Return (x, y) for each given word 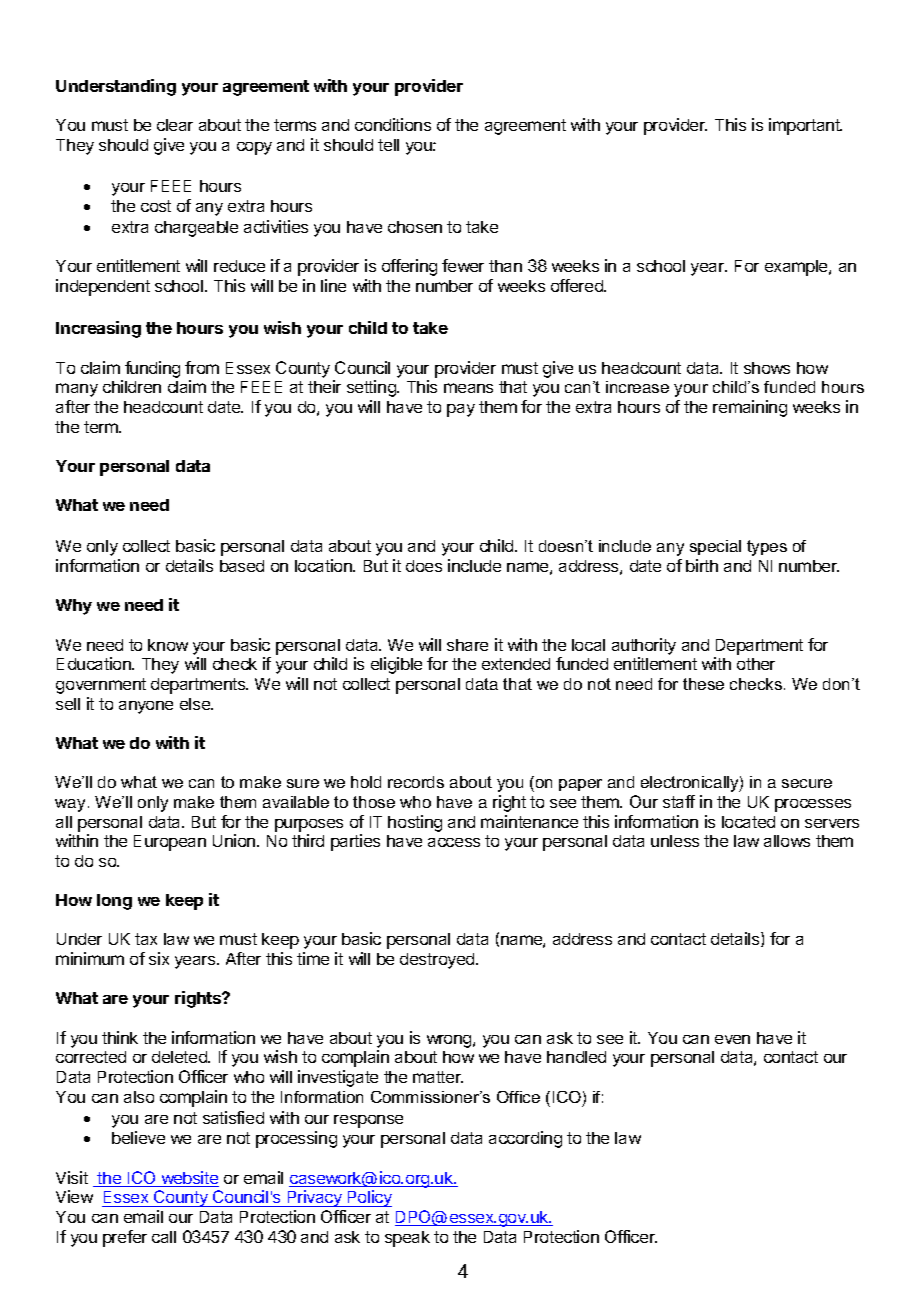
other (756, 664)
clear (175, 125)
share (467, 645)
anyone (146, 707)
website (189, 1179)
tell (388, 145)
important (805, 126)
